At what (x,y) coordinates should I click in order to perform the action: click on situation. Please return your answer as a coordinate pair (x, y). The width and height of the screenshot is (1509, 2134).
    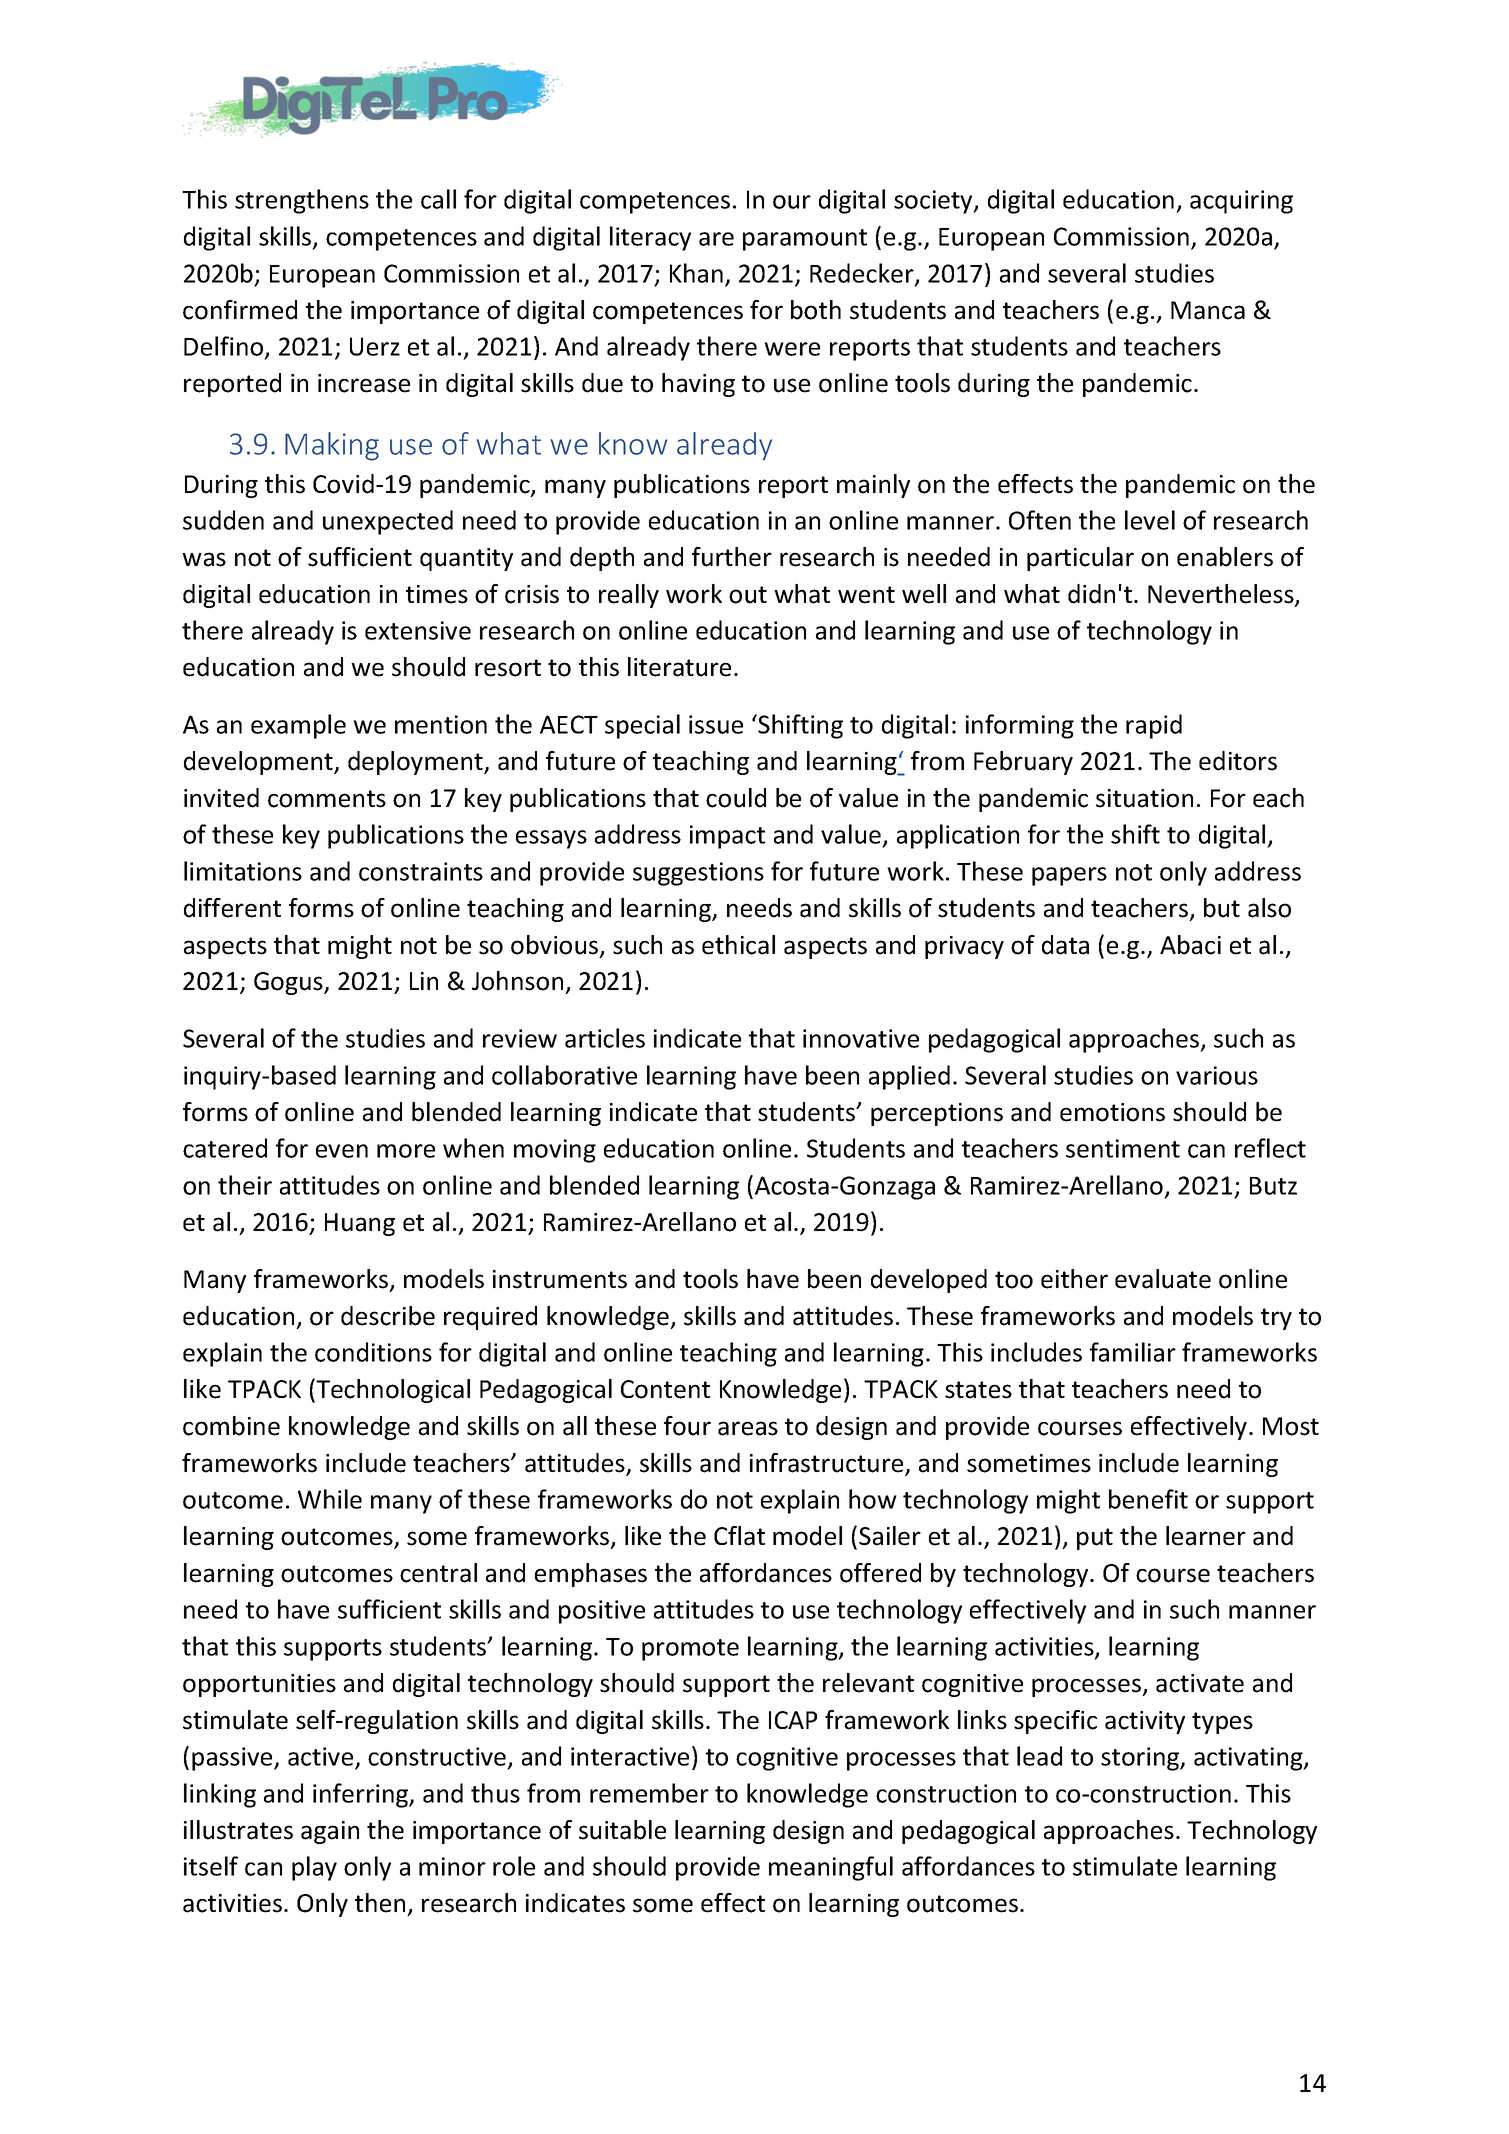
    Looking at the image, I should click on (1144, 798).
